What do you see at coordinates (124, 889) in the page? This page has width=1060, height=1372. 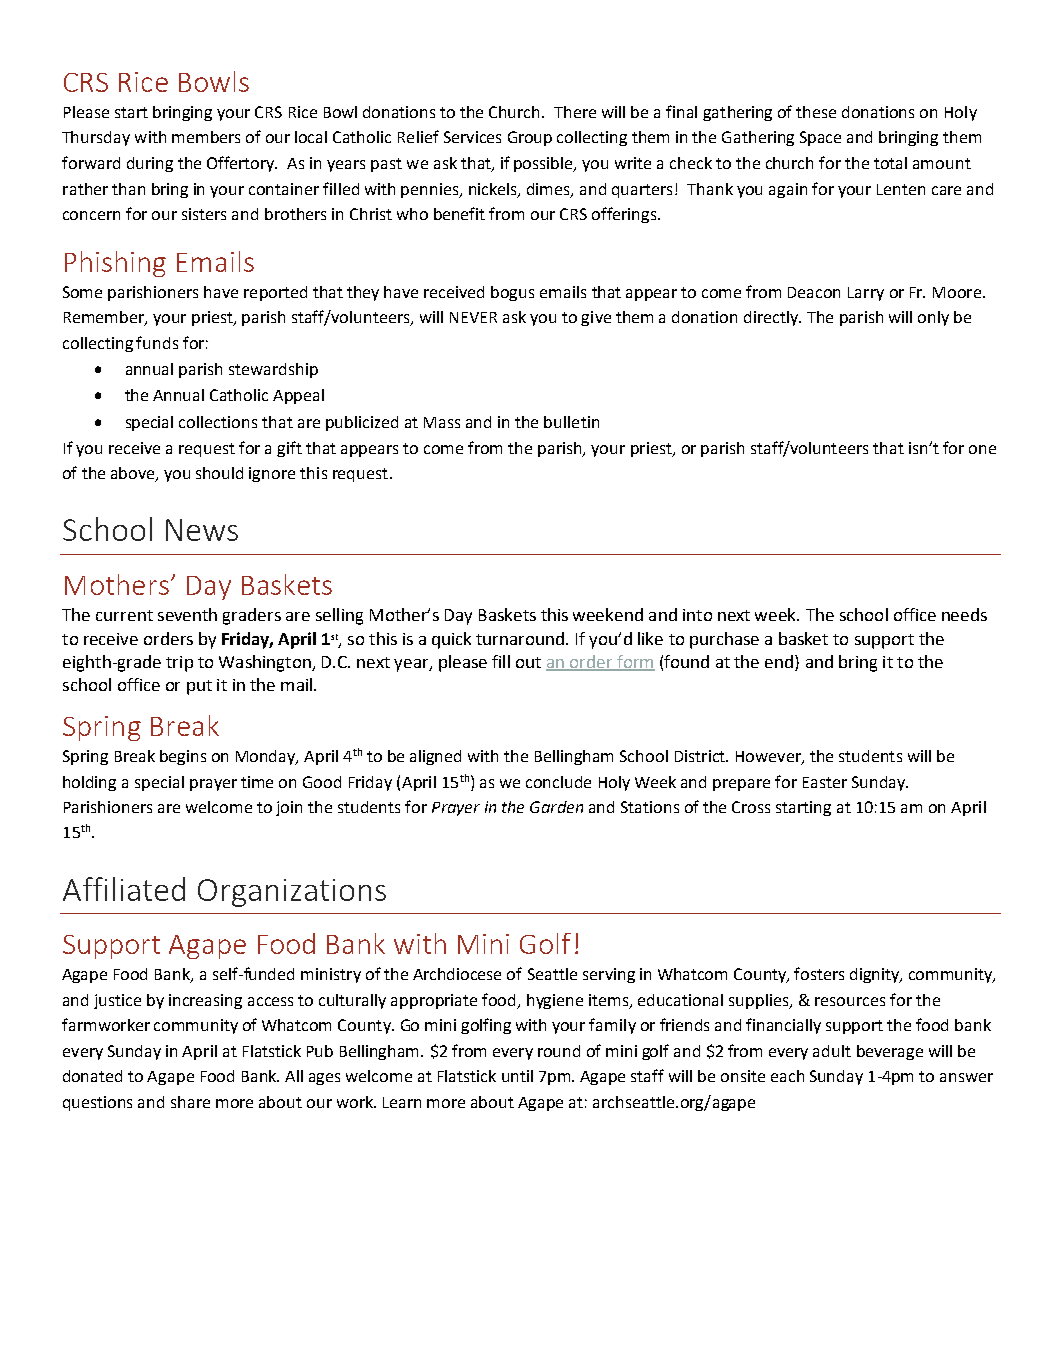 I see `Affiliated` at bounding box center [124, 889].
